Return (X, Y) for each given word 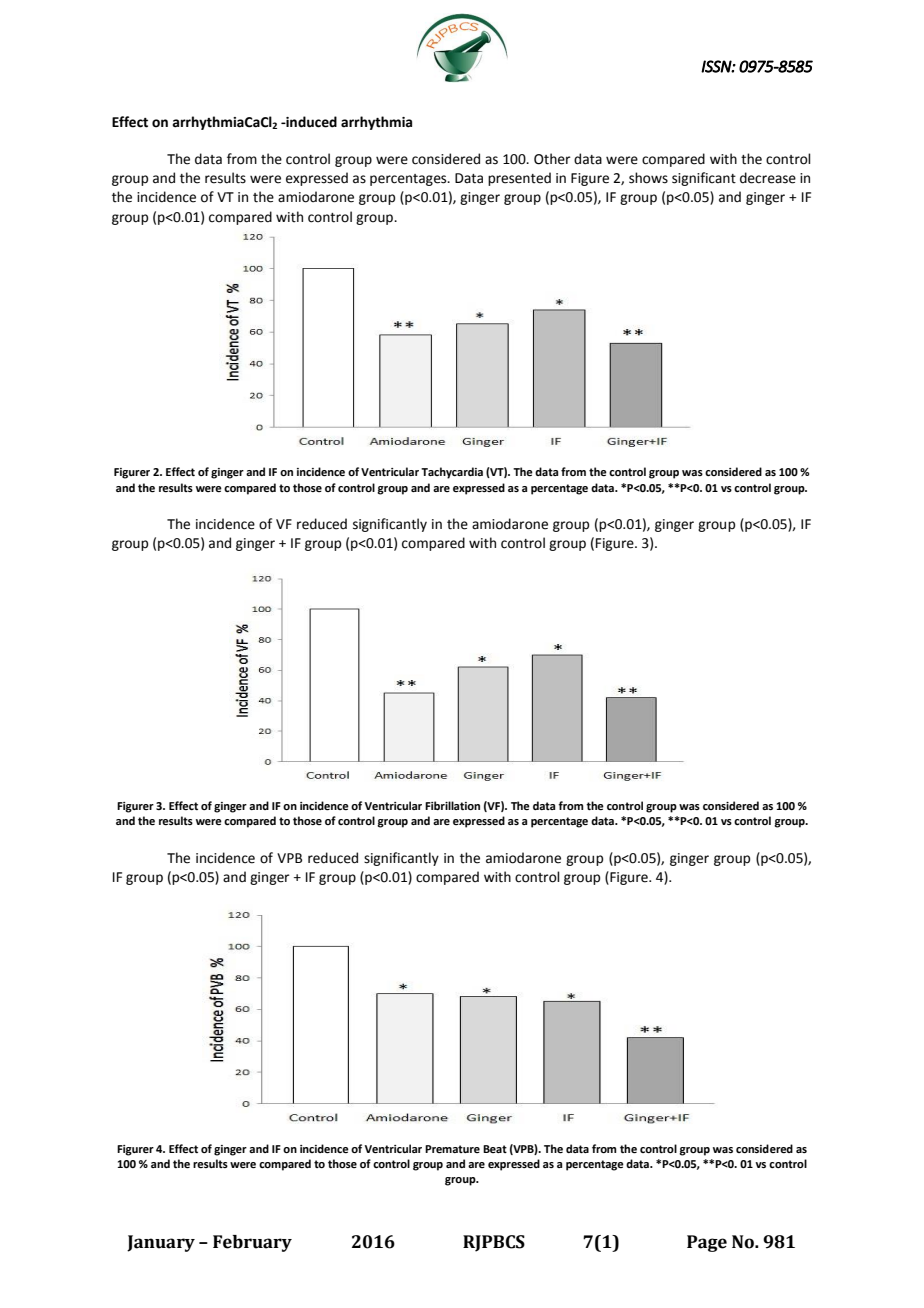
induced (310, 122)
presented (519, 179)
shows (648, 178)
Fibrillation (452, 805)
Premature (452, 1149)
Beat (495, 1149)
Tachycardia (452, 473)
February (252, 1243)
